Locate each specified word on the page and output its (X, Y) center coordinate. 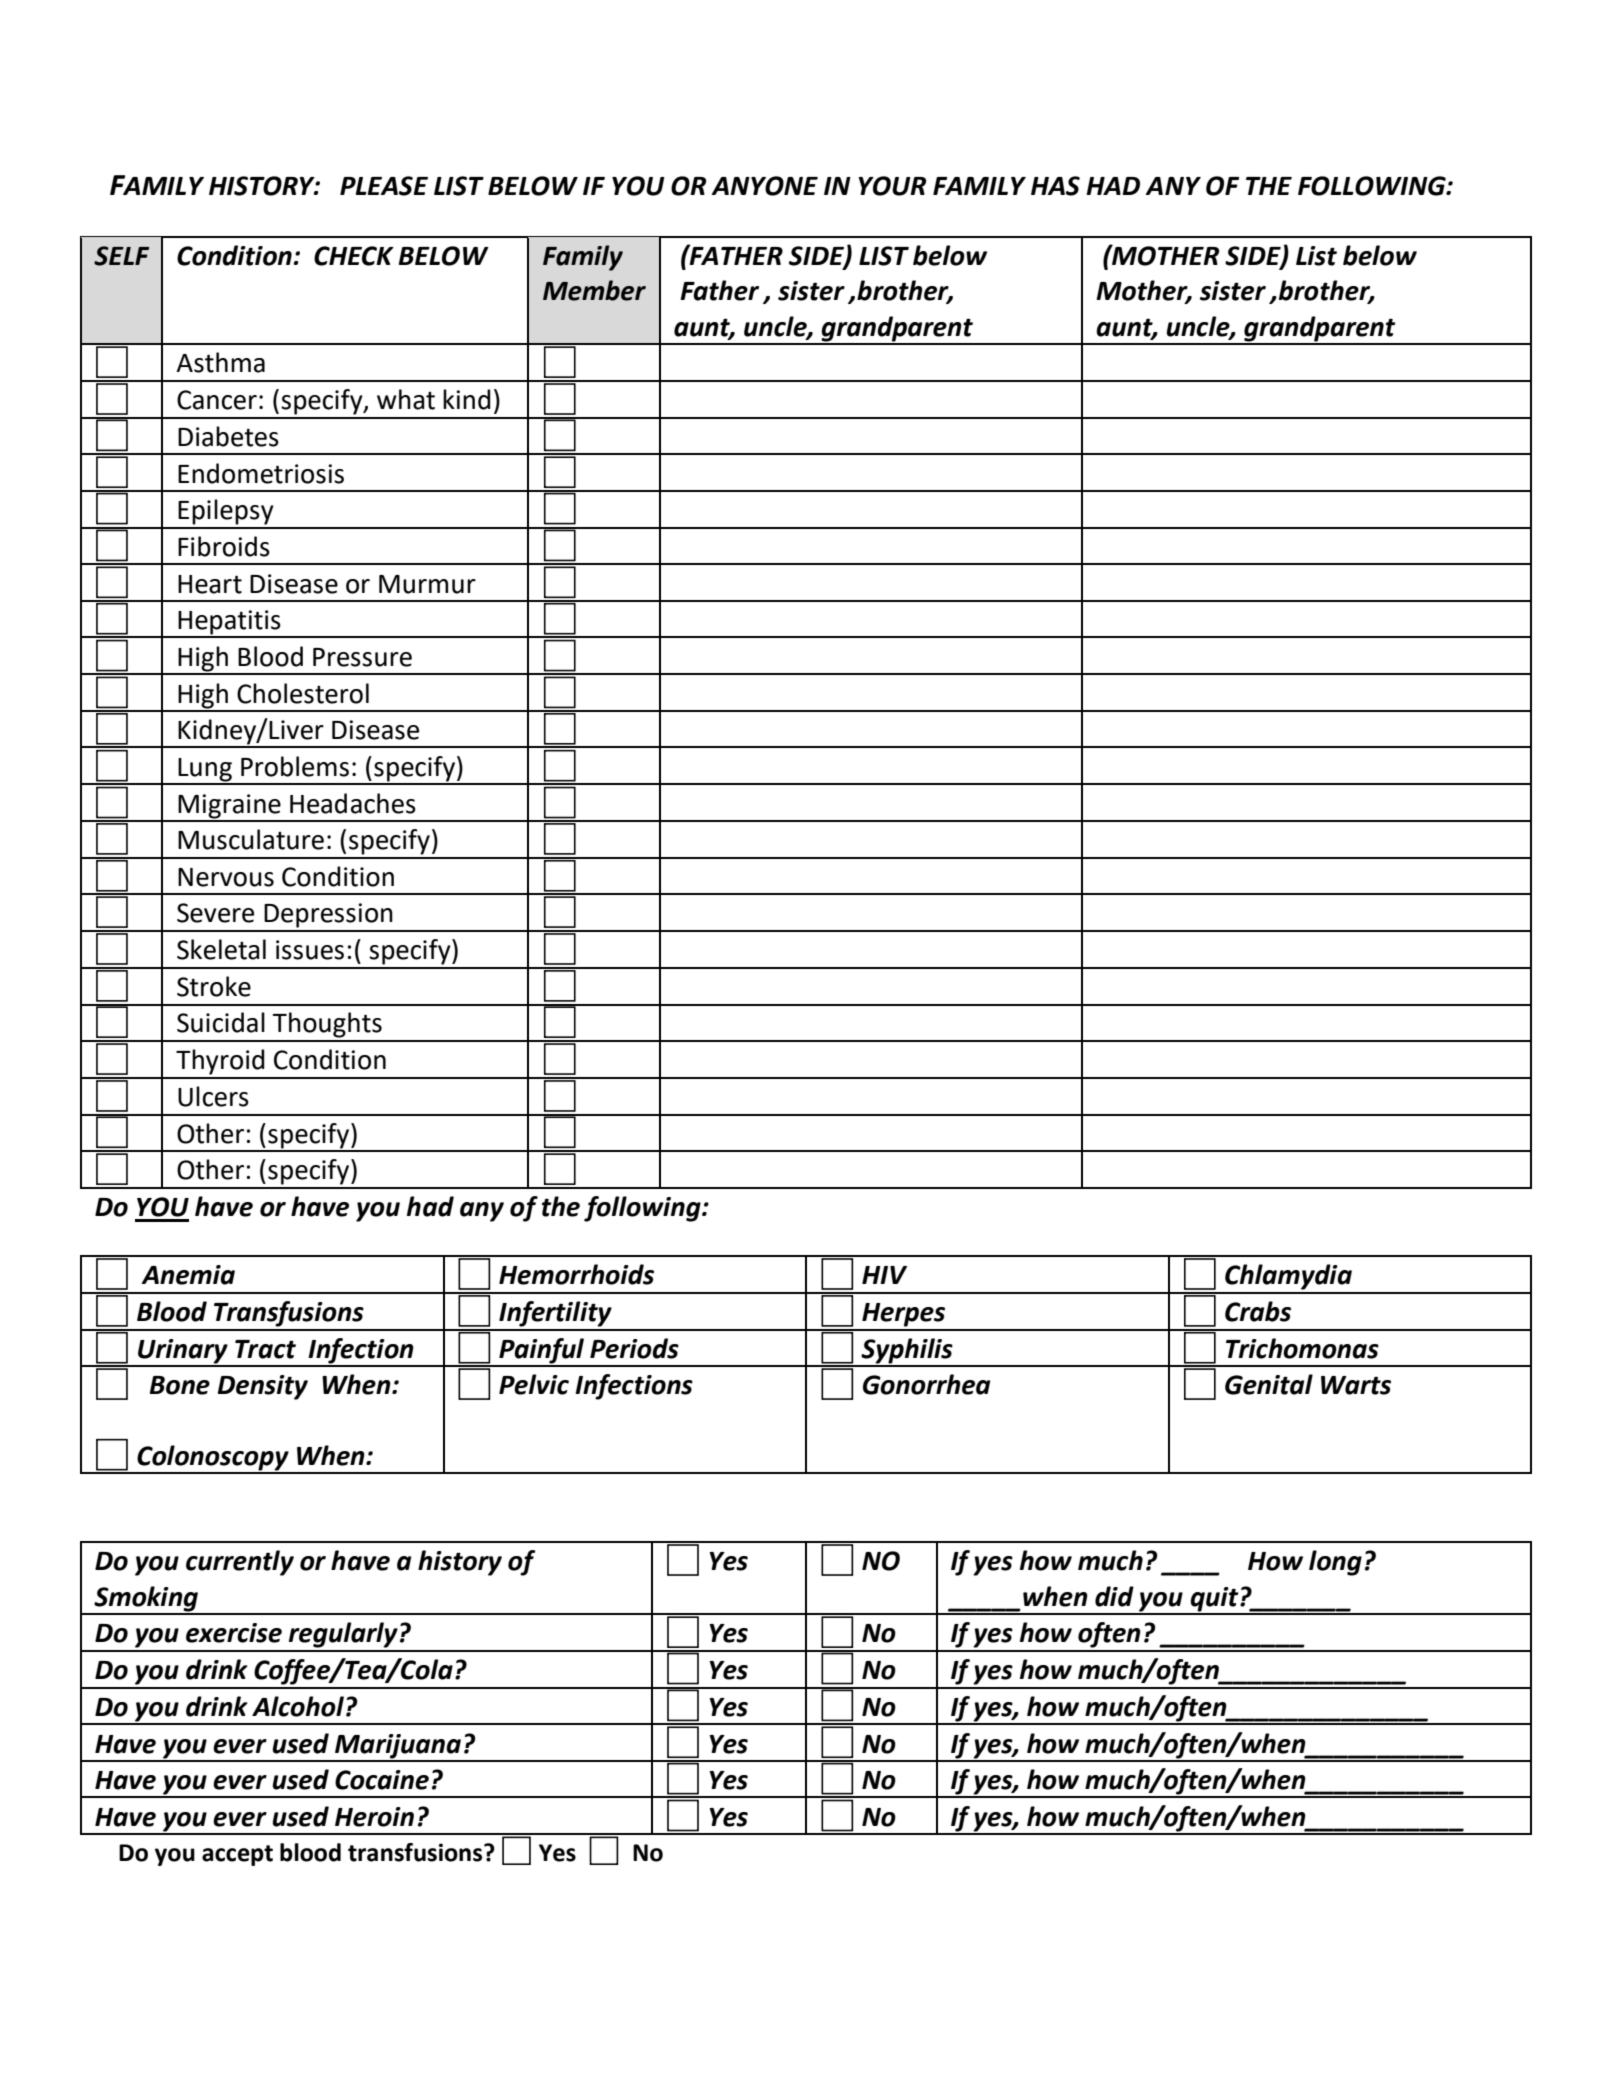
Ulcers (213, 1096)
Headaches (353, 803)
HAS (1055, 186)
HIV (884, 1275)
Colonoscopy (213, 1459)
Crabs (1258, 1311)
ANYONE (764, 186)
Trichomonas (1302, 1348)
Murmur (427, 584)
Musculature (251, 839)
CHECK (354, 256)
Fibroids (224, 546)
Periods (634, 1348)
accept (237, 1855)
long (1335, 1563)
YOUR (892, 186)
